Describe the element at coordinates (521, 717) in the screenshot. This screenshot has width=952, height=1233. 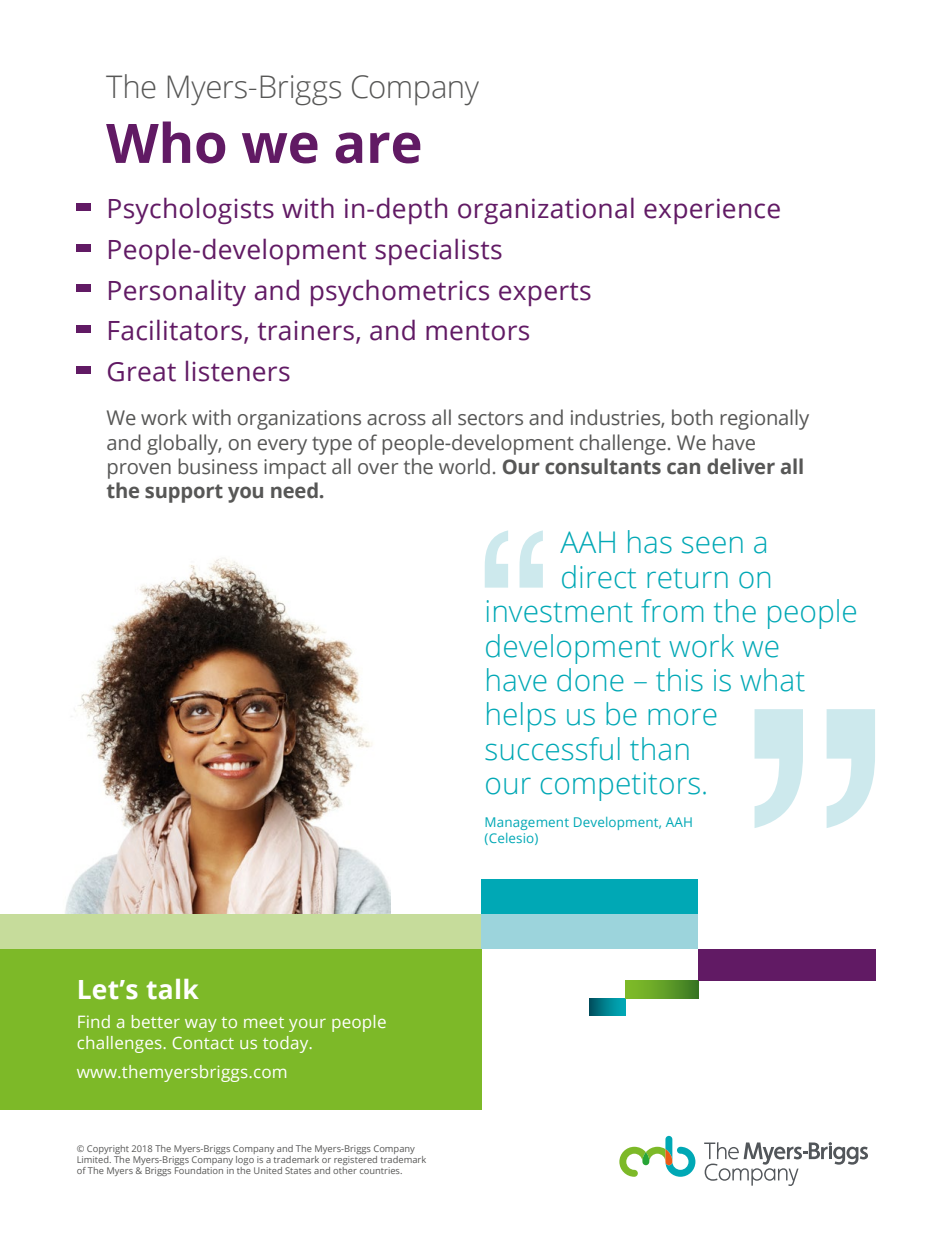
I see `helps` at that location.
